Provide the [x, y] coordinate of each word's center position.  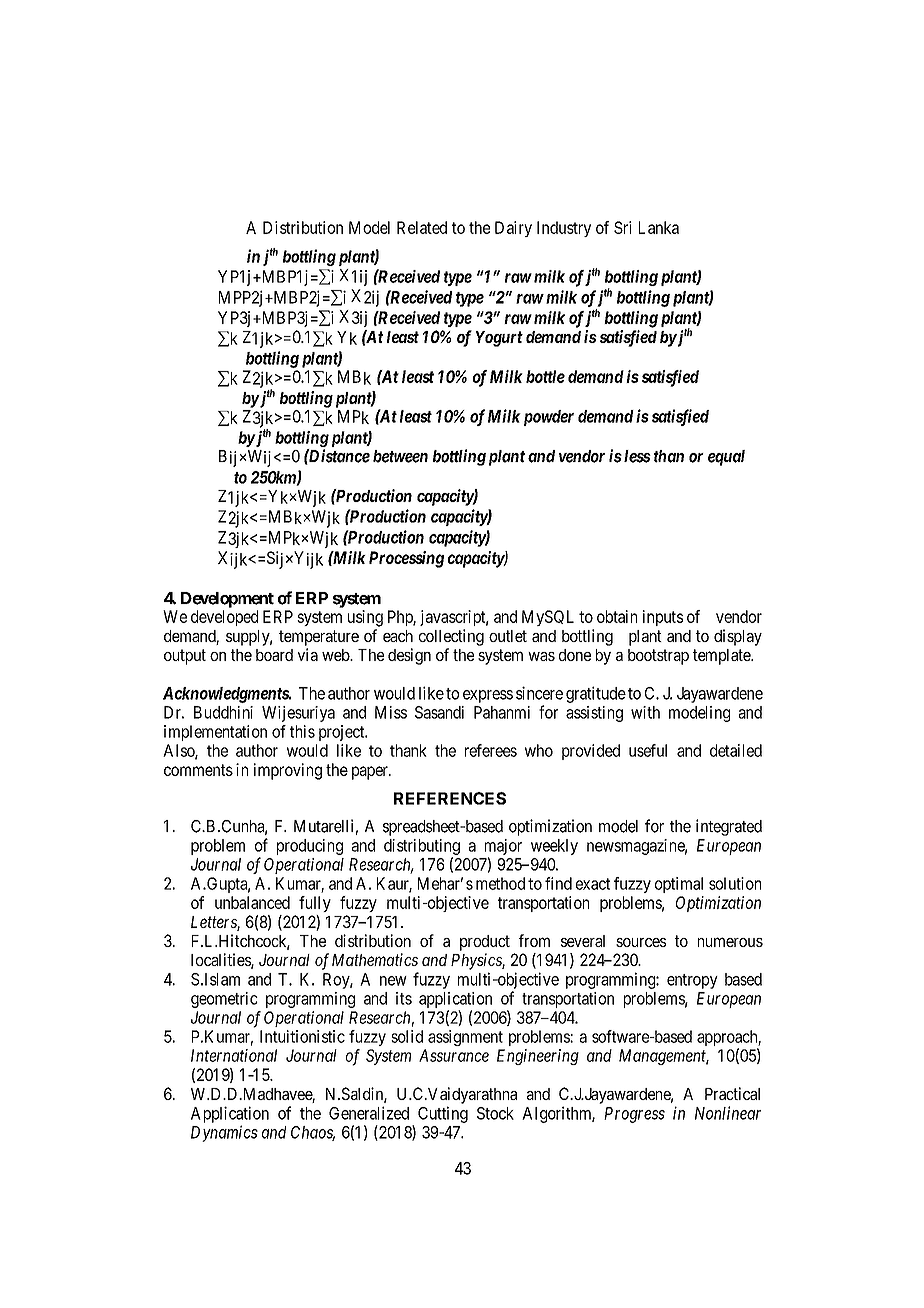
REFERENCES [450, 798]
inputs [663, 618]
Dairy [513, 229]
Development [227, 600]
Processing [406, 559]
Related [422, 227]
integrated [729, 827]
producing [310, 847]
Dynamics [224, 1133]
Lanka [659, 227]
